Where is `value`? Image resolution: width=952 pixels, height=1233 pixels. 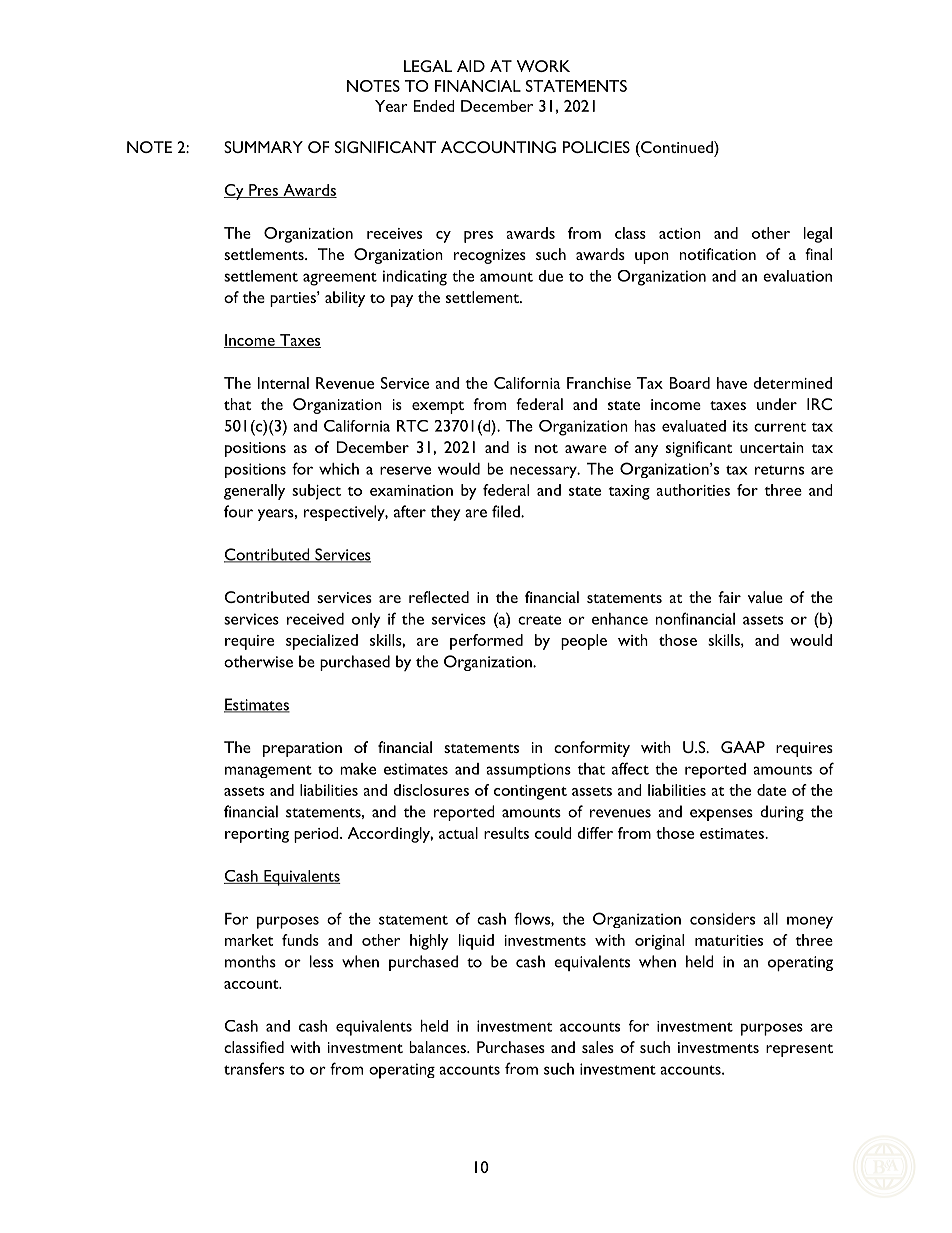
value is located at coordinates (765, 597).
